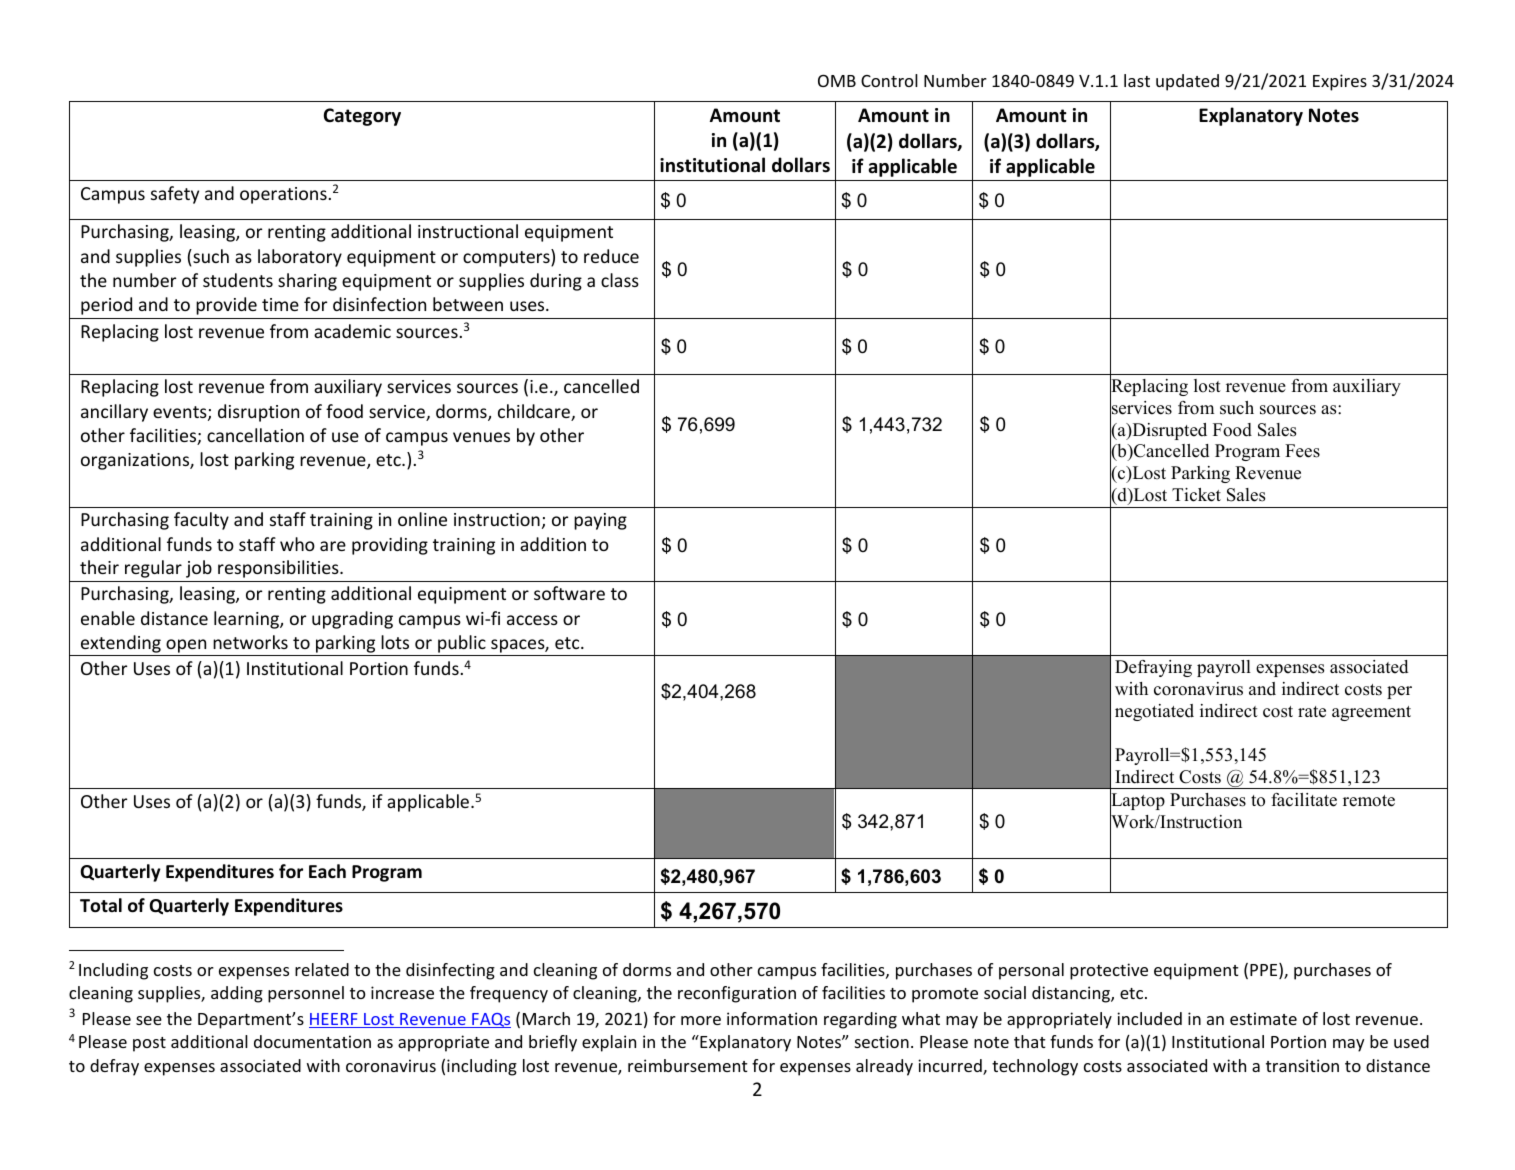 This image has height=1170, width=1515. I want to click on class, so click(620, 280).
